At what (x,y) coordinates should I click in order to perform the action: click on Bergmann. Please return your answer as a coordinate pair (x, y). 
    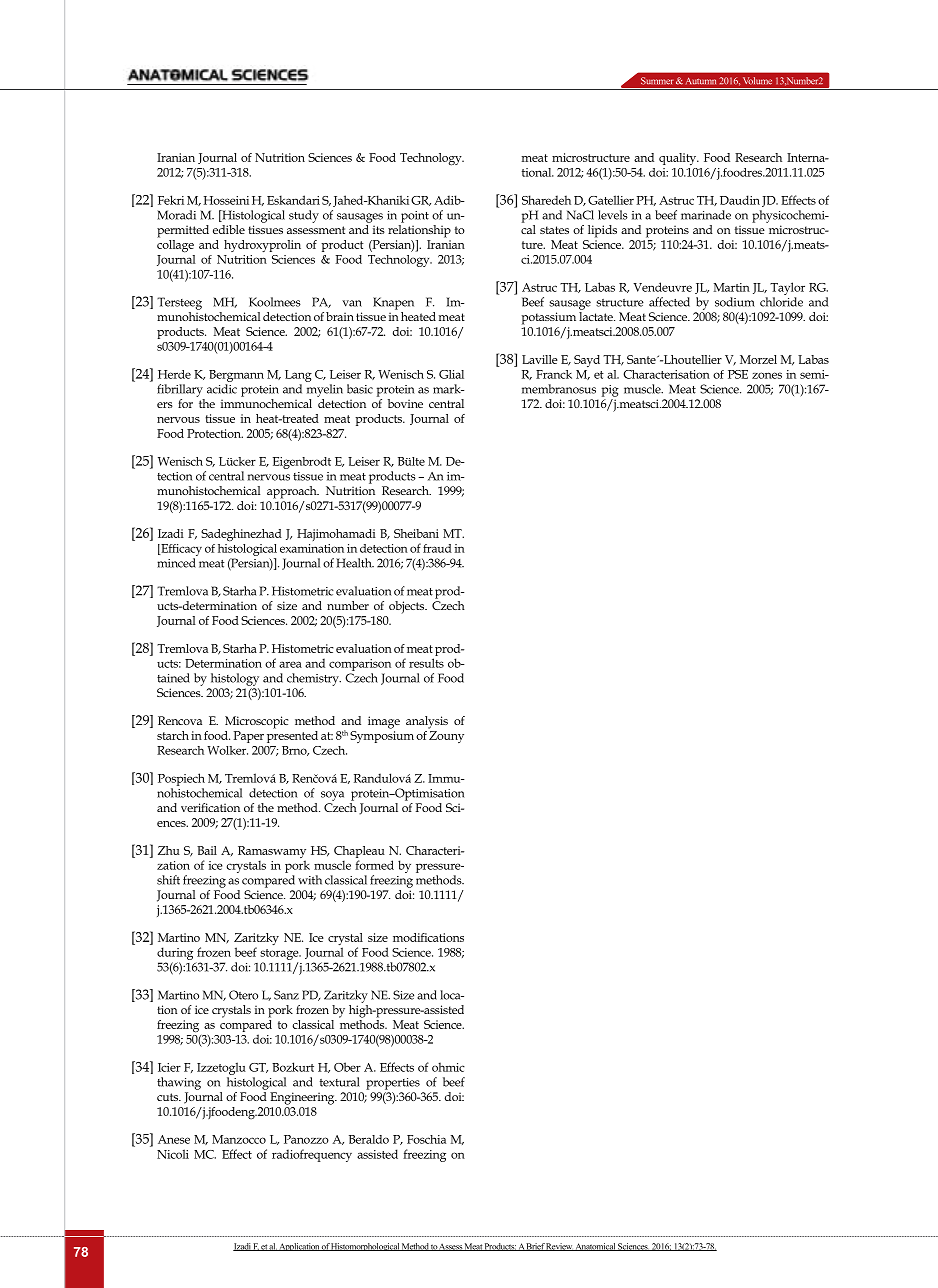
    Looking at the image, I should click on (236, 376).
